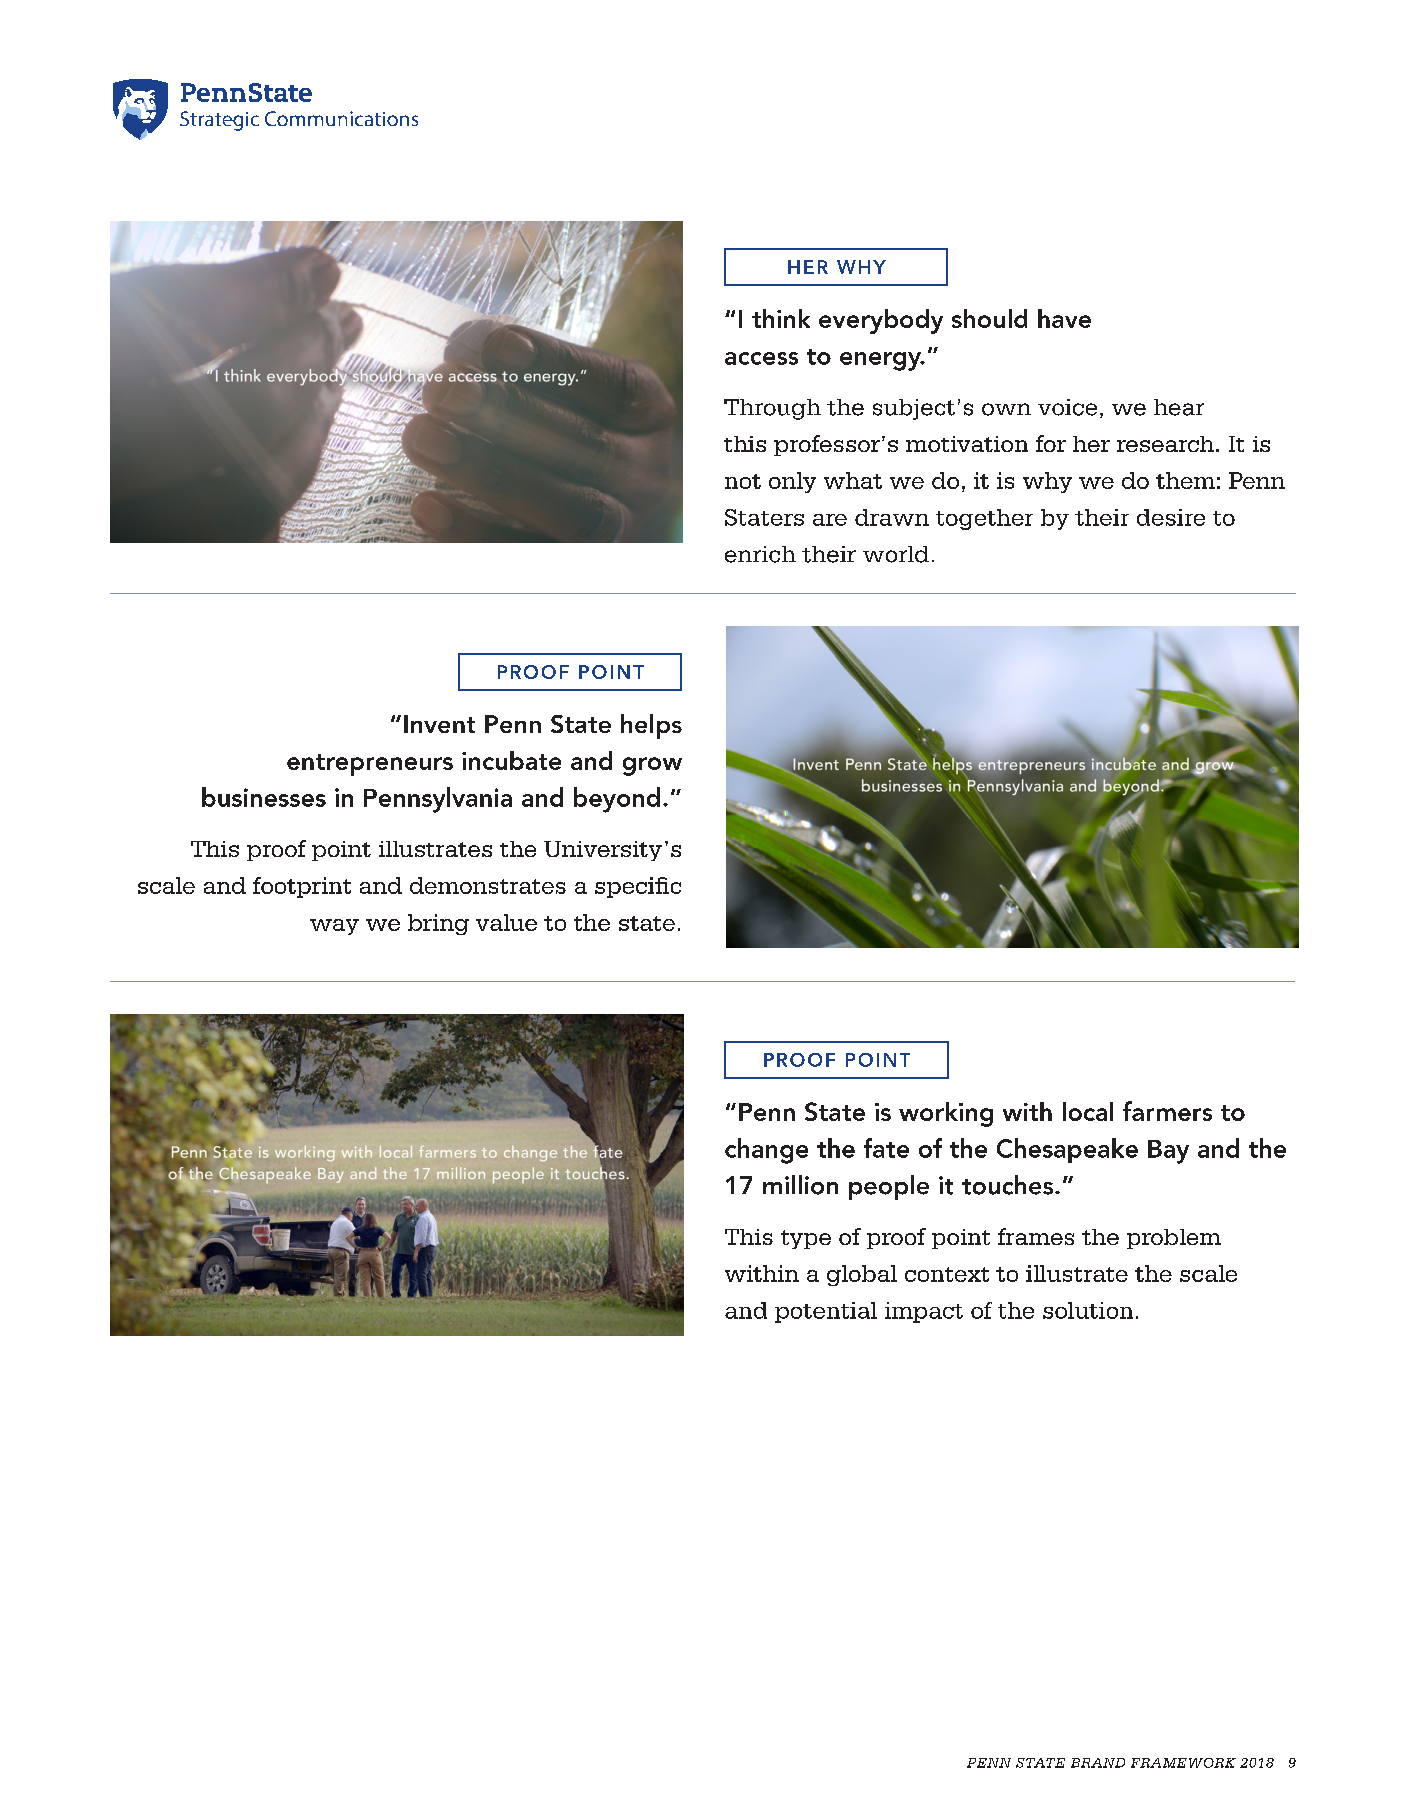 This document has width=1406, height=1820. I want to click on change, so click(766, 1151).
